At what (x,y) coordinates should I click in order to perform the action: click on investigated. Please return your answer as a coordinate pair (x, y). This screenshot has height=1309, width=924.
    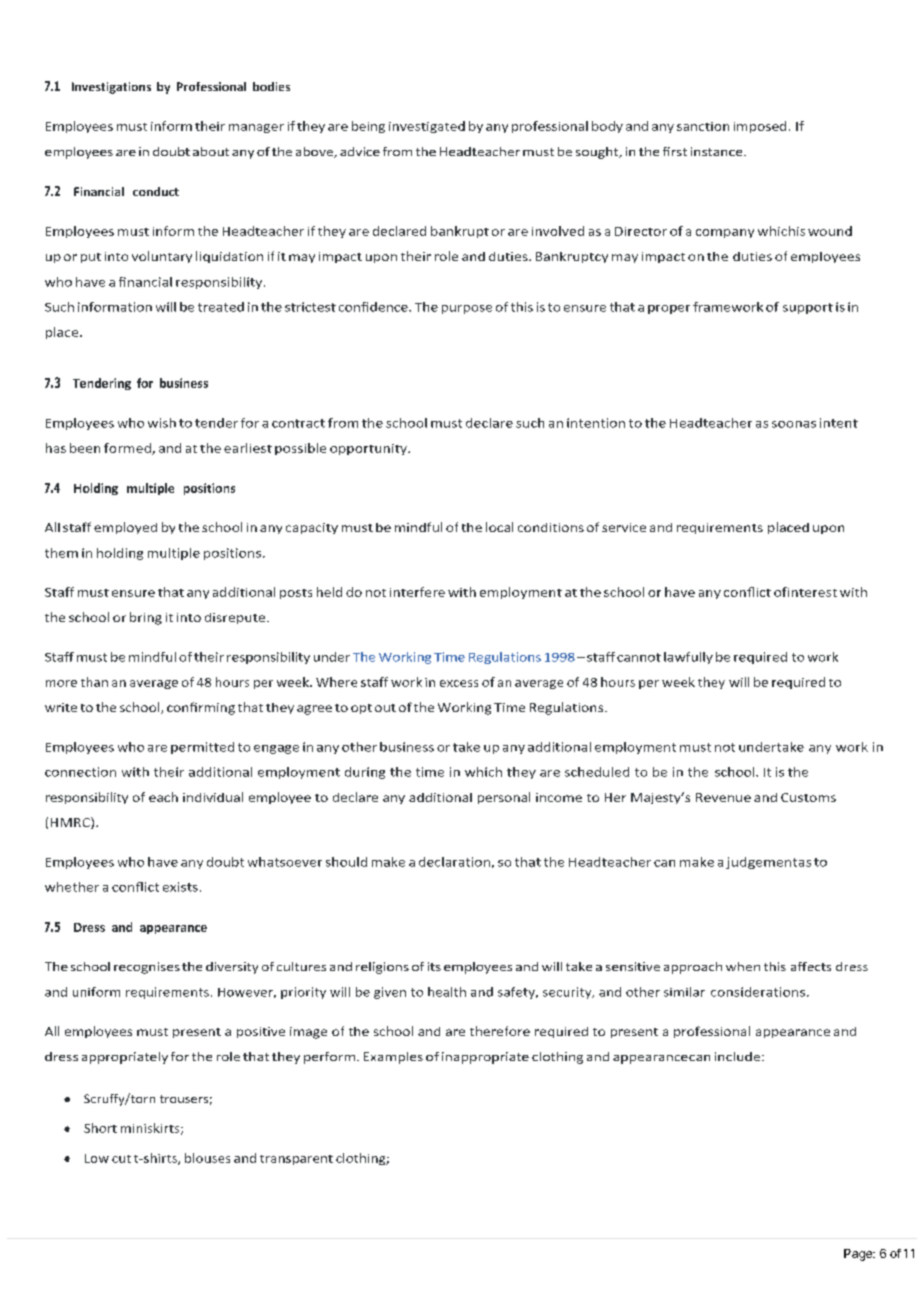
    Looking at the image, I should click on (427, 127).
